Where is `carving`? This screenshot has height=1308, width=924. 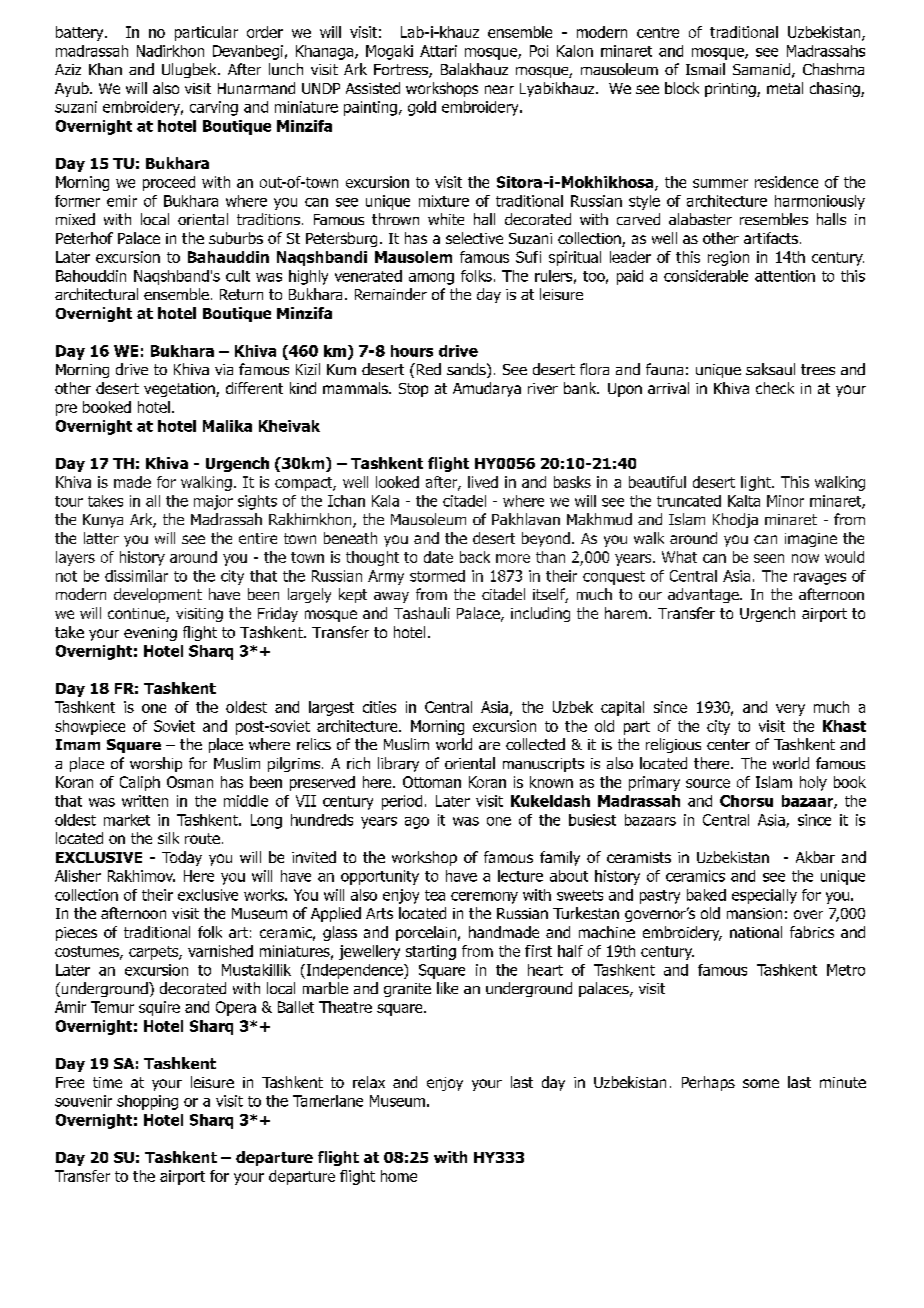
carving is located at coordinates (214, 108).
